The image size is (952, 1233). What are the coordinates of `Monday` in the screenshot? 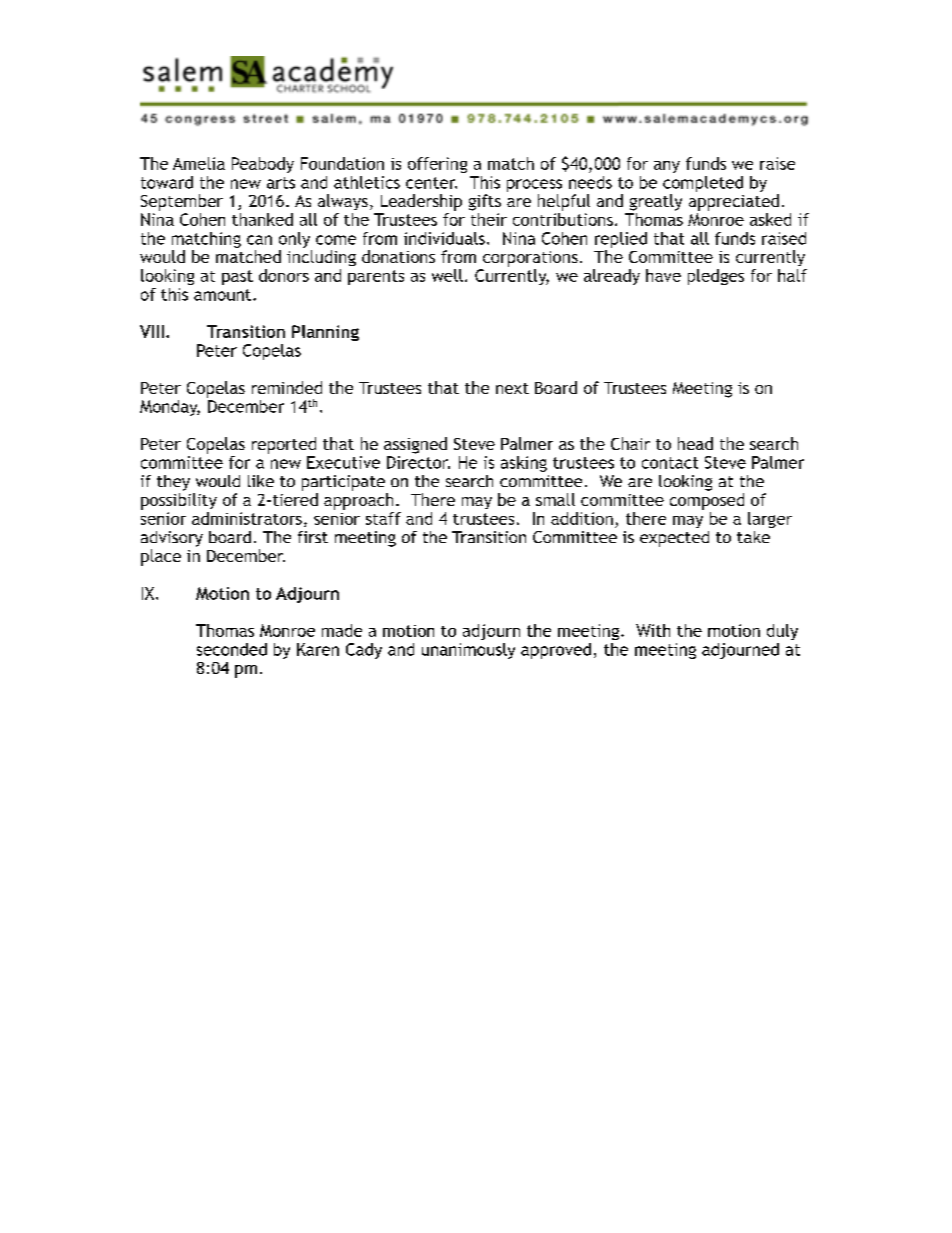 It's located at (170, 408).
